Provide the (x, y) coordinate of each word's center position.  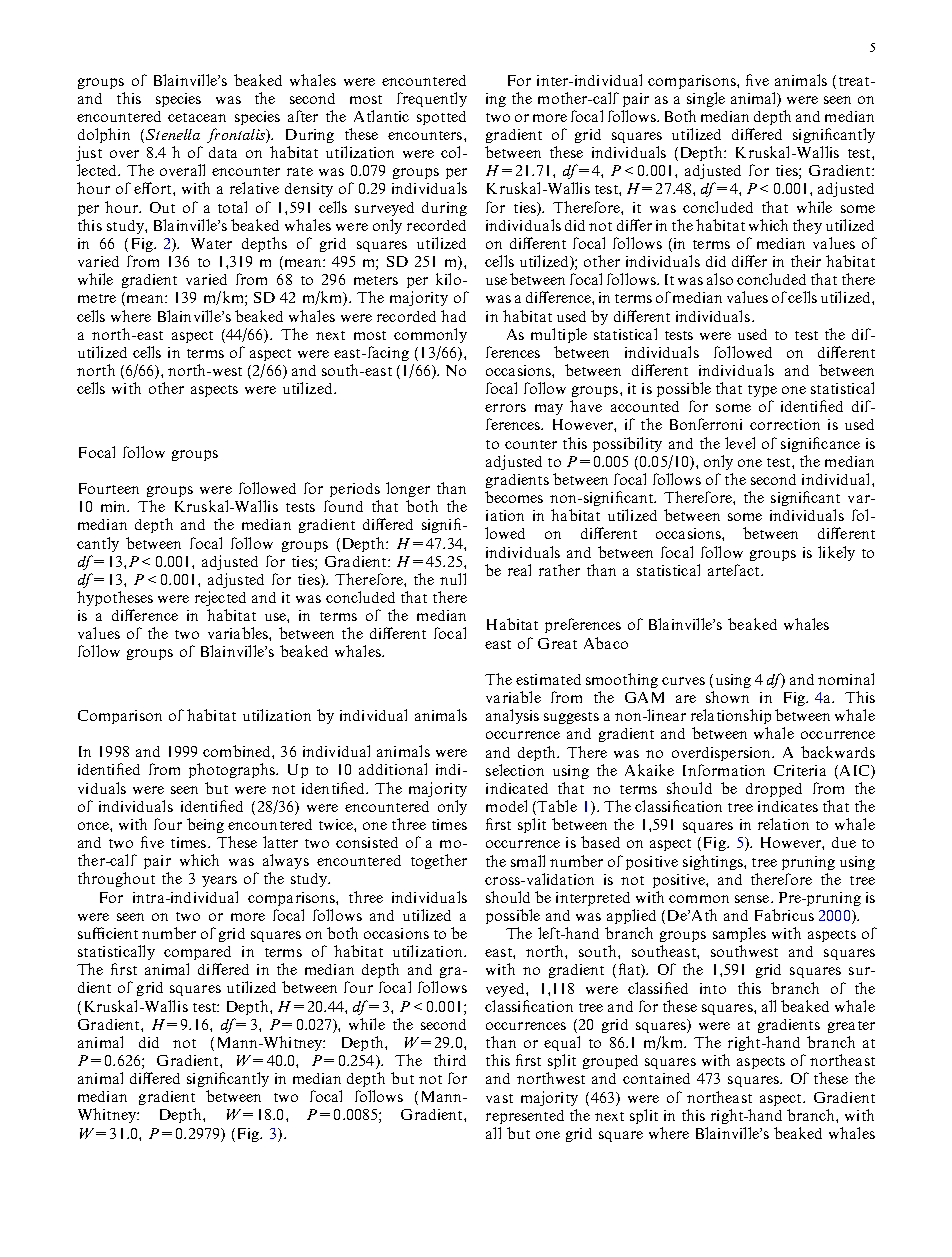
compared (197, 953)
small (528, 861)
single (706, 99)
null (453, 579)
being (205, 825)
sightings (714, 862)
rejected (220, 598)
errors (505, 408)
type (762, 391)
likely (836, 553)
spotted (441, 118)
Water (211, 243)
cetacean (197, 117)
